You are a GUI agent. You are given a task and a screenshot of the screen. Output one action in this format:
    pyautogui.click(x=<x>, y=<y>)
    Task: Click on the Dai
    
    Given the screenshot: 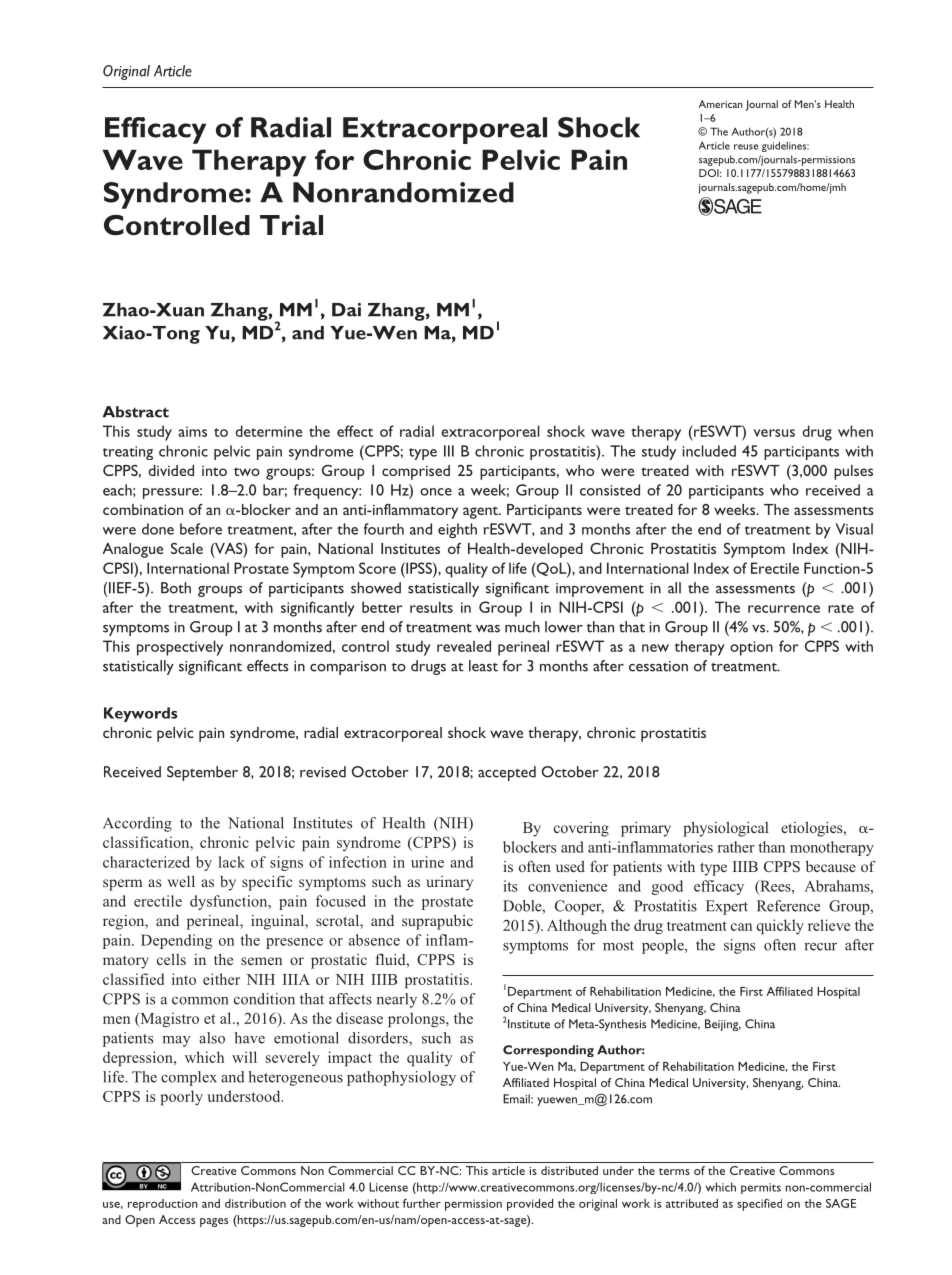 What is the action you would take?
    pyautogui.click(x=346, y=310)
